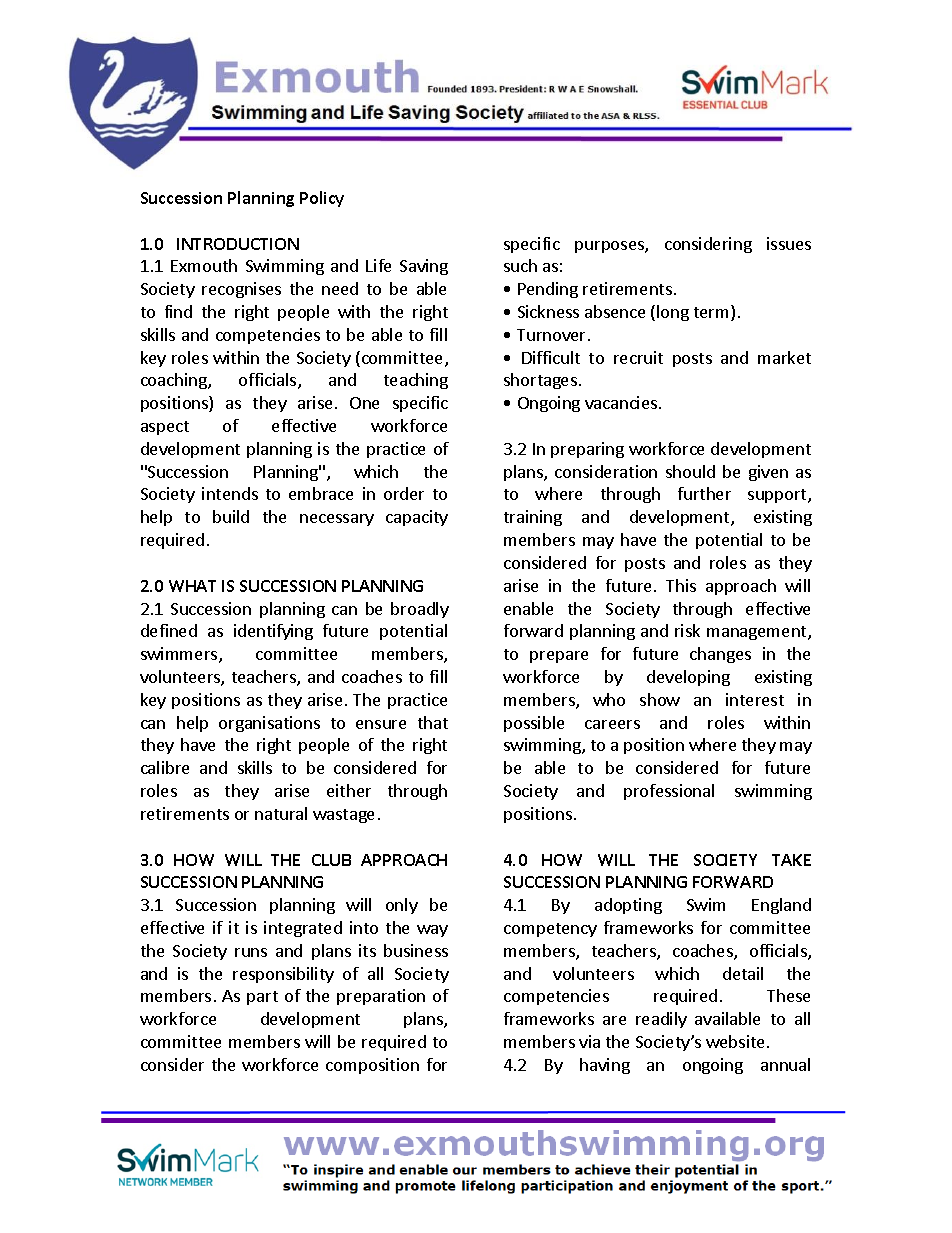  I want to click on training, so click(533, 518).
